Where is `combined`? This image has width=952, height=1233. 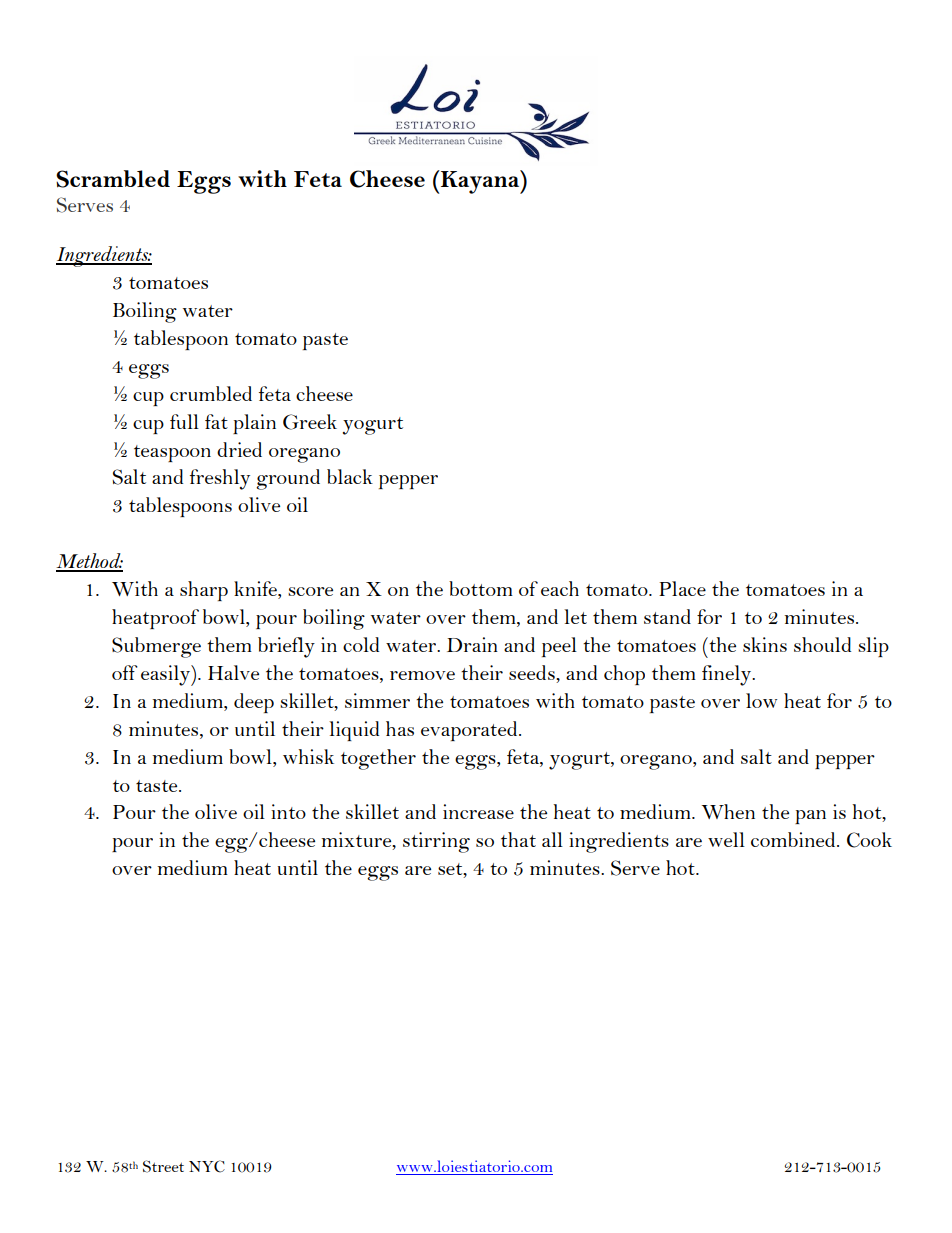
combined is located at coordinates (794, 839).
